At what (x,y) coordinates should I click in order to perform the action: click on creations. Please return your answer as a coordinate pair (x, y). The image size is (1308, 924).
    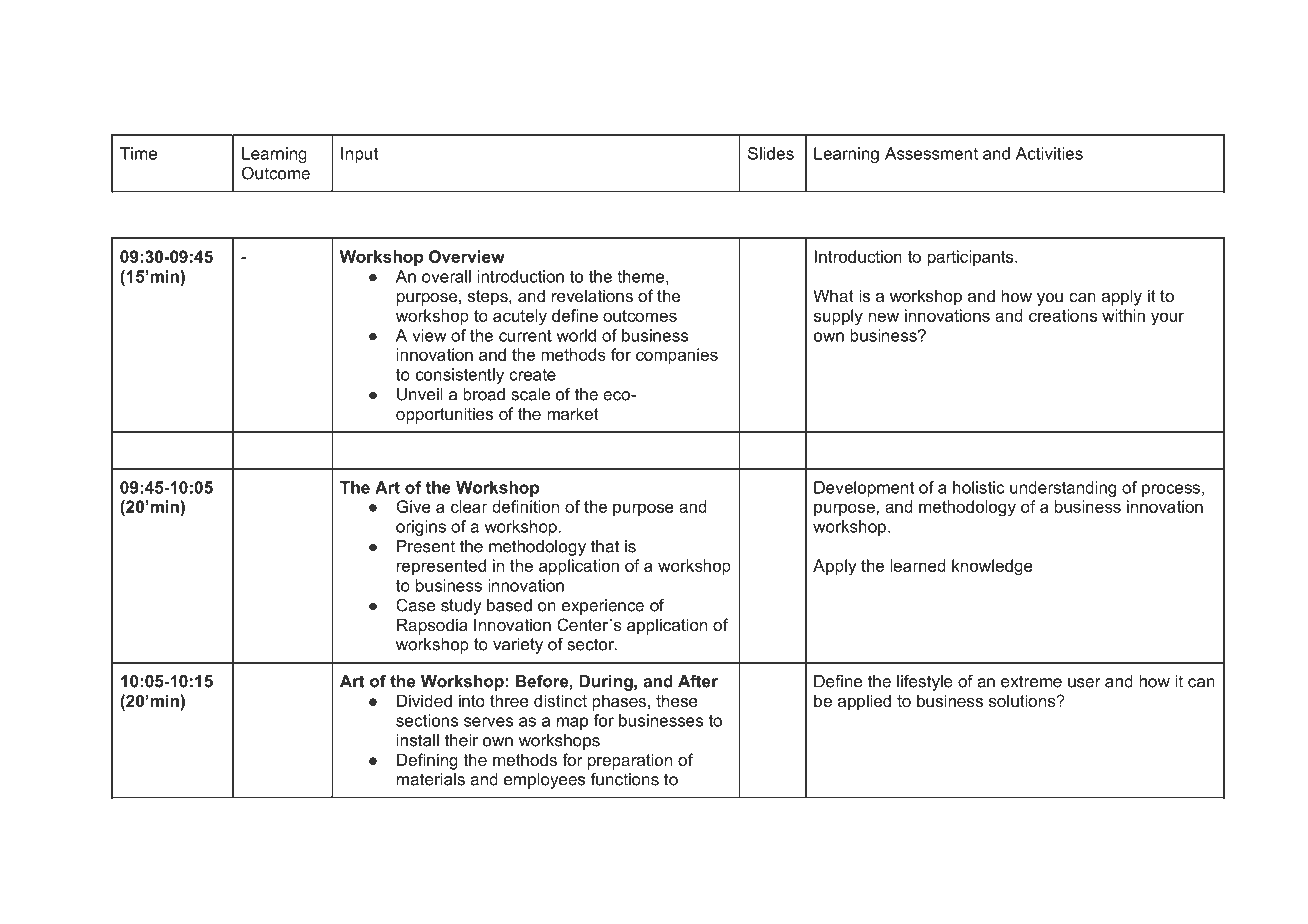
    Looking at the image, I should click on (1063, 315).
